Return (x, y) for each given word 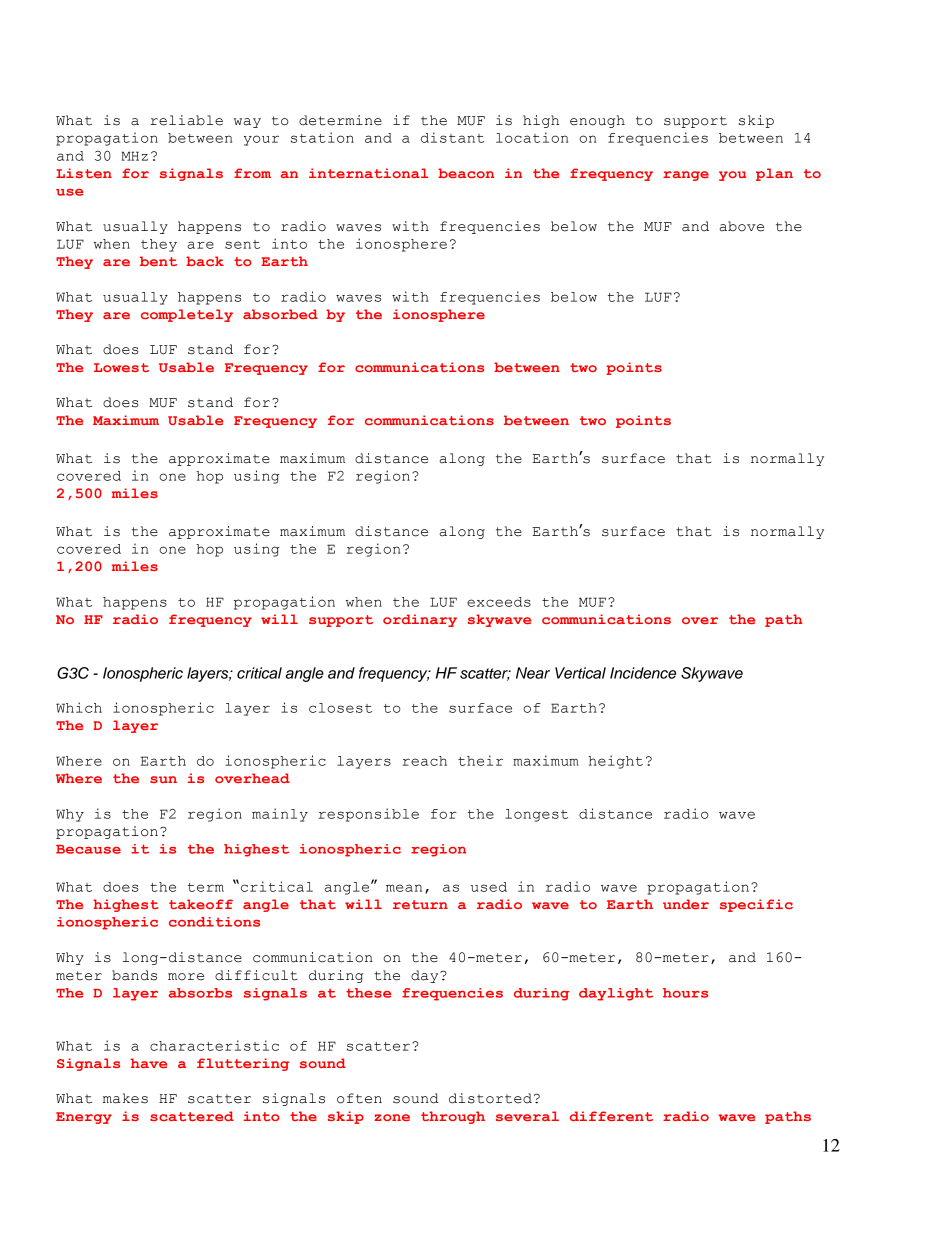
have (149, 1063)
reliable (186, 120)
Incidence (643, 673)
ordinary (420, 620)
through (453, 1117)
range (686, 176)
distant (452, 137)
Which (79, 707)
